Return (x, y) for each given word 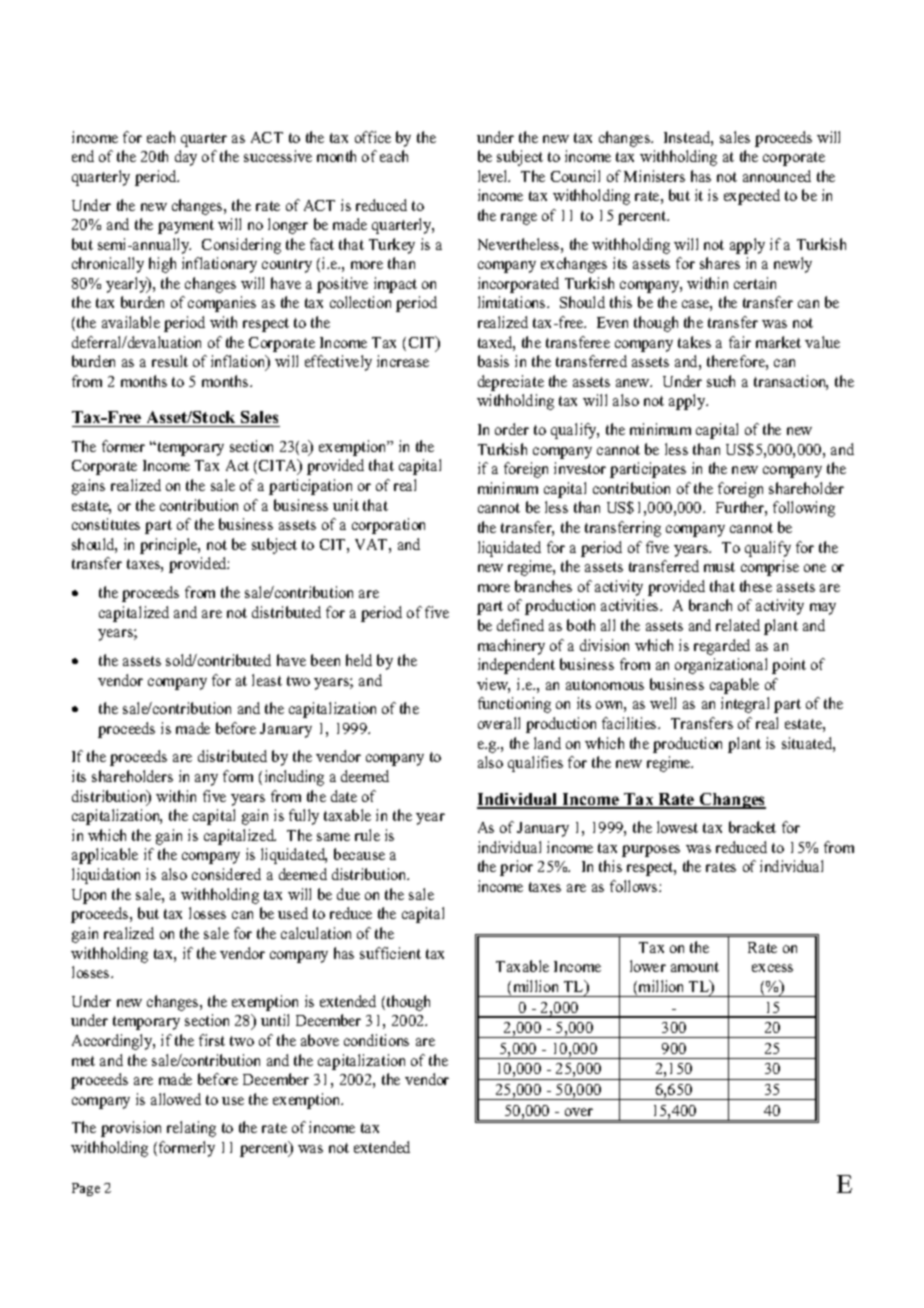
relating (191, 1129)
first (212, 1040)
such (721, 381)
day (186, 158)
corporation (388, 526)
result (170, 361)
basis (493, 361)
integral (745, 705)
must (719, 567)
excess (772, 968)
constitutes (106, 524)
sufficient (390, 953)
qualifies (535, 764)
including (294, 778)
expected (752, 197)
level (494, 176)
